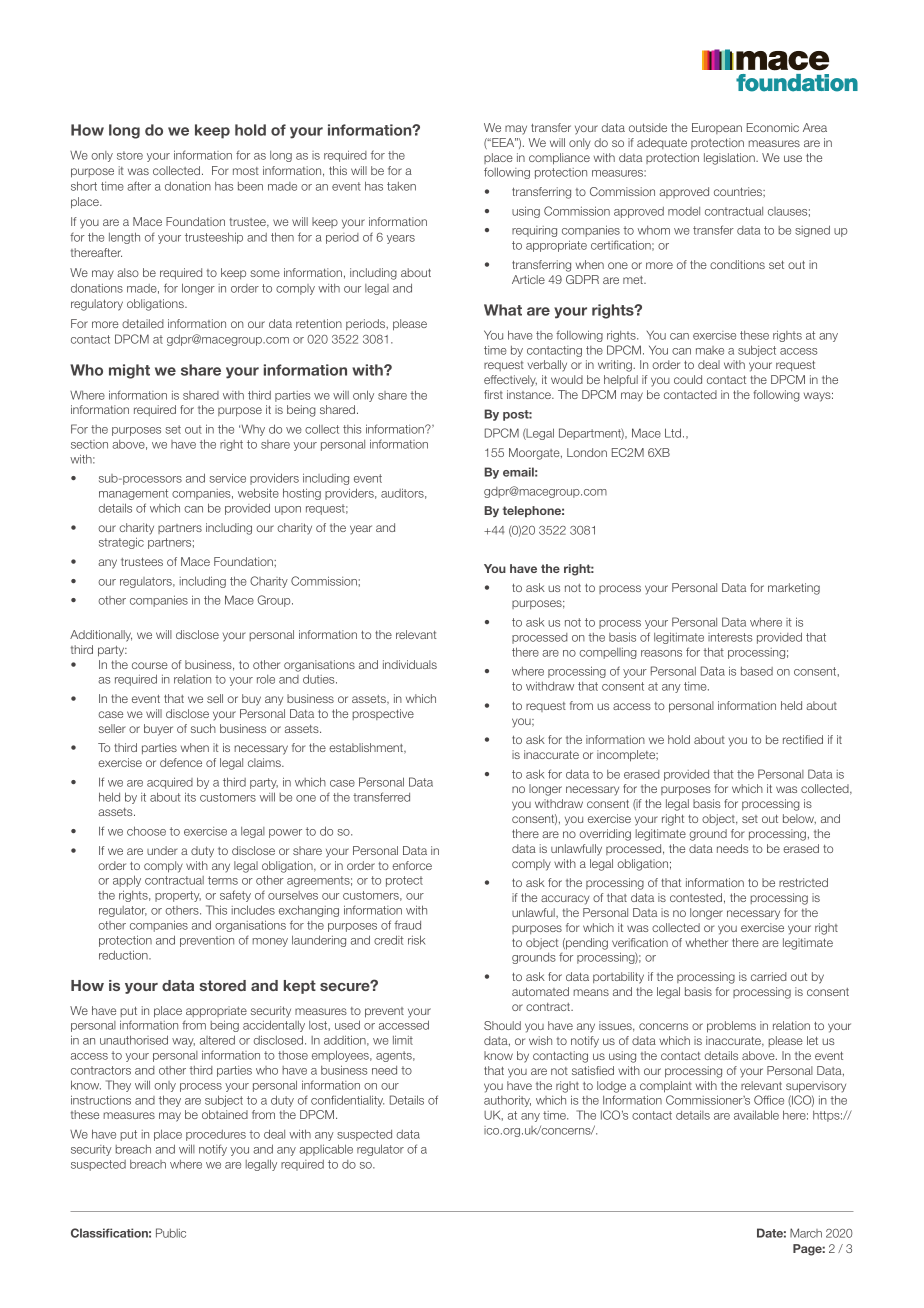  I want to click on course, so click(150, 665).
